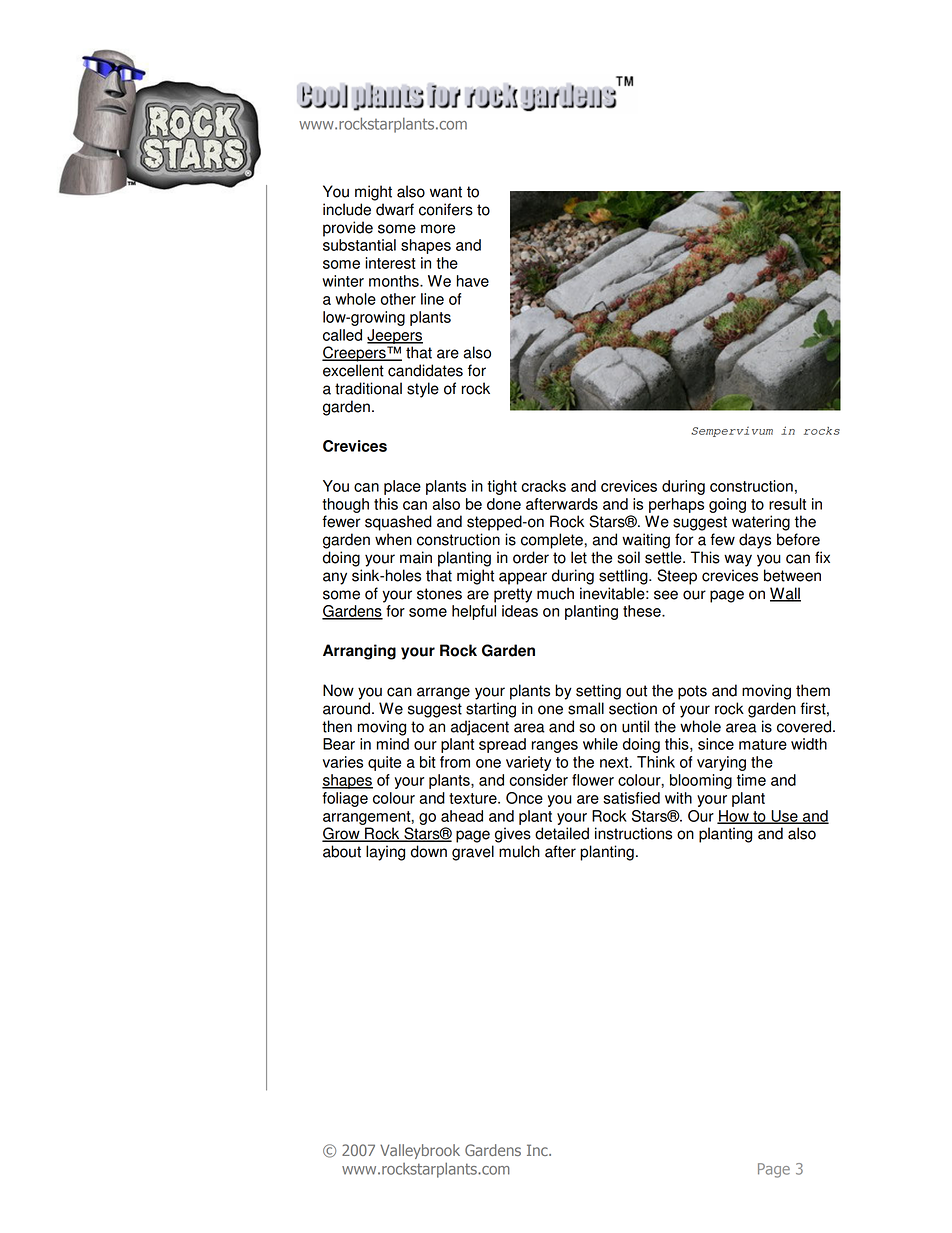 The height and width of the screenshot is (1233, 952). I want to click on Arranging, so click(359, 652).
